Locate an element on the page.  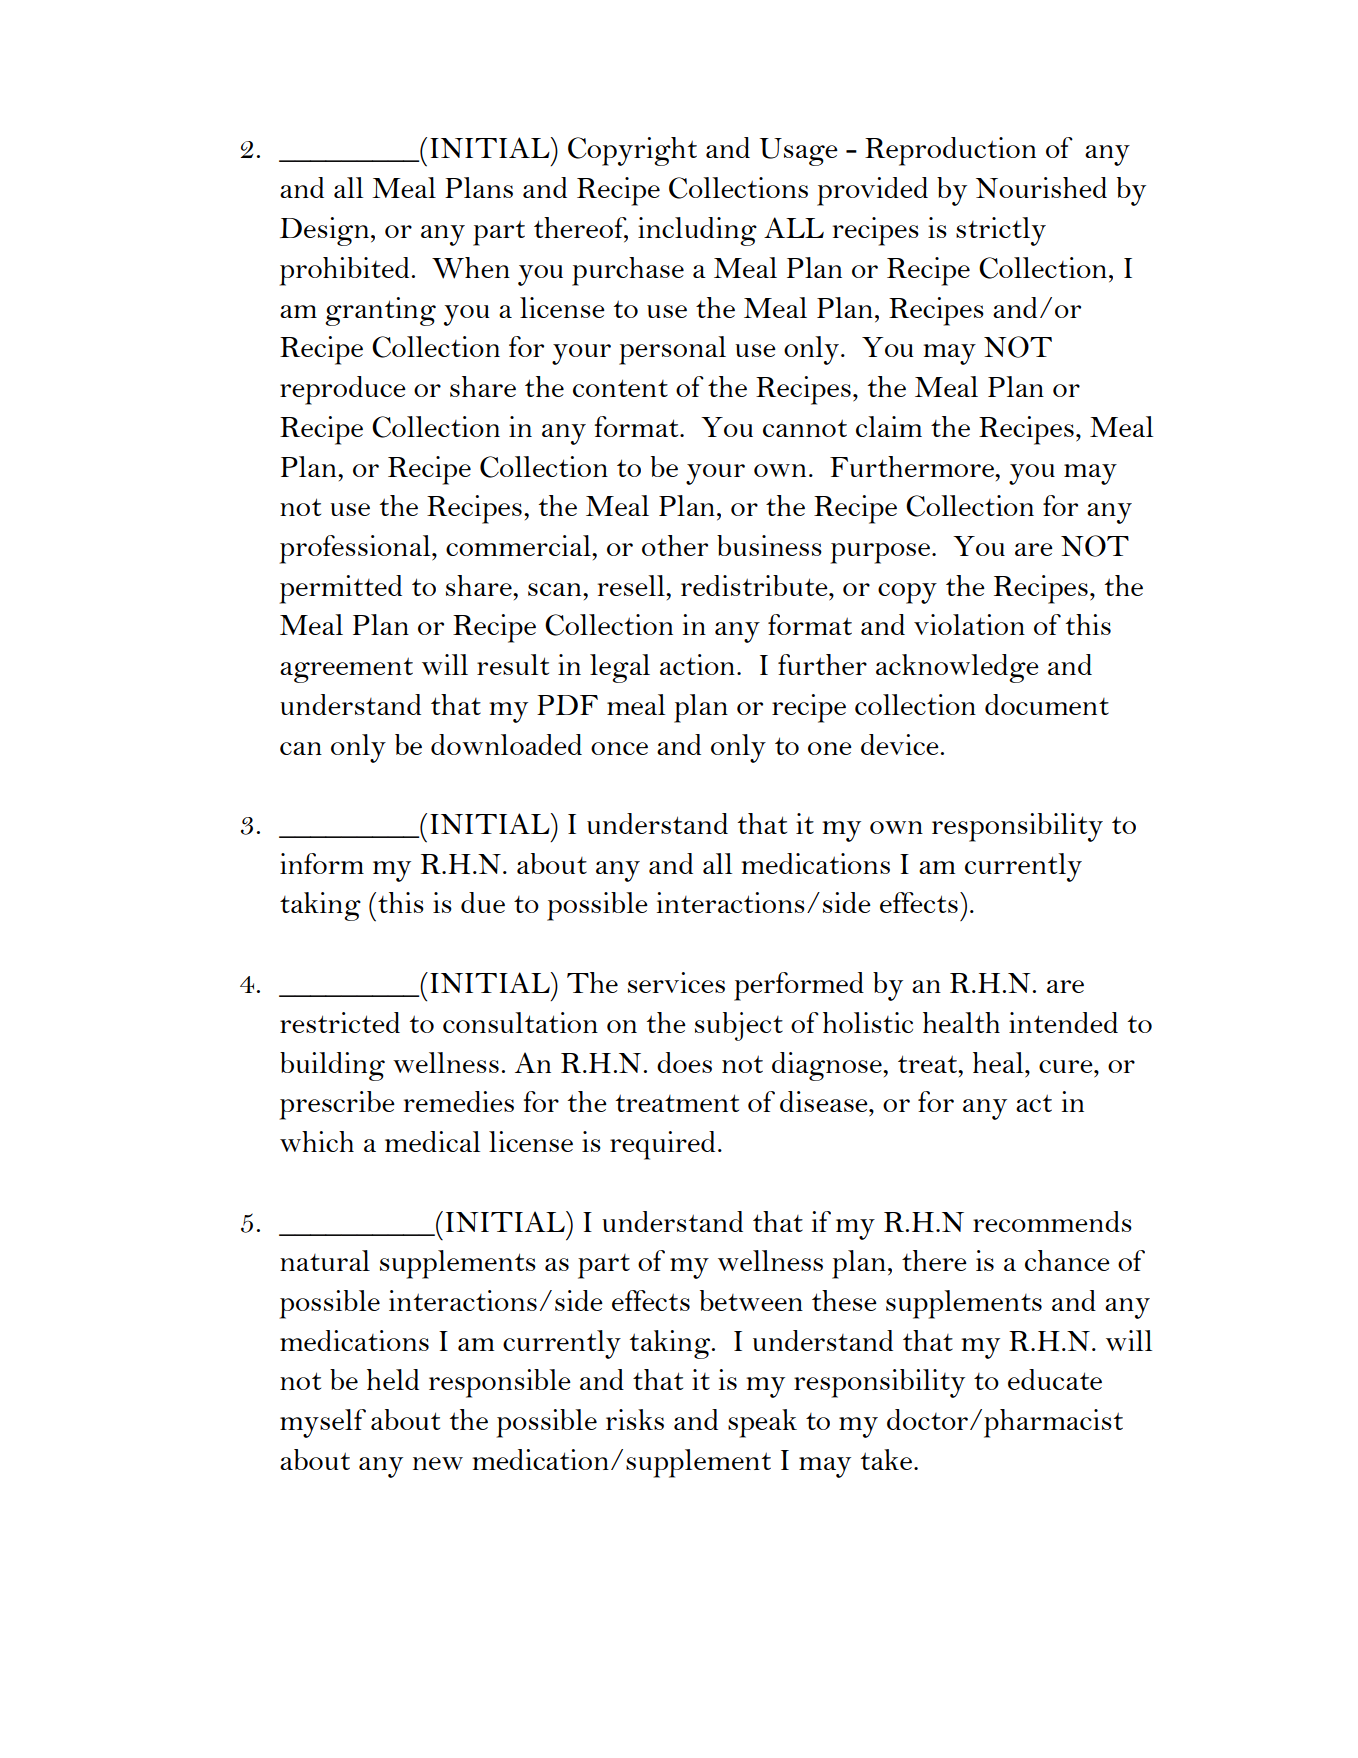
resell is located at coordinates (632, 585).
